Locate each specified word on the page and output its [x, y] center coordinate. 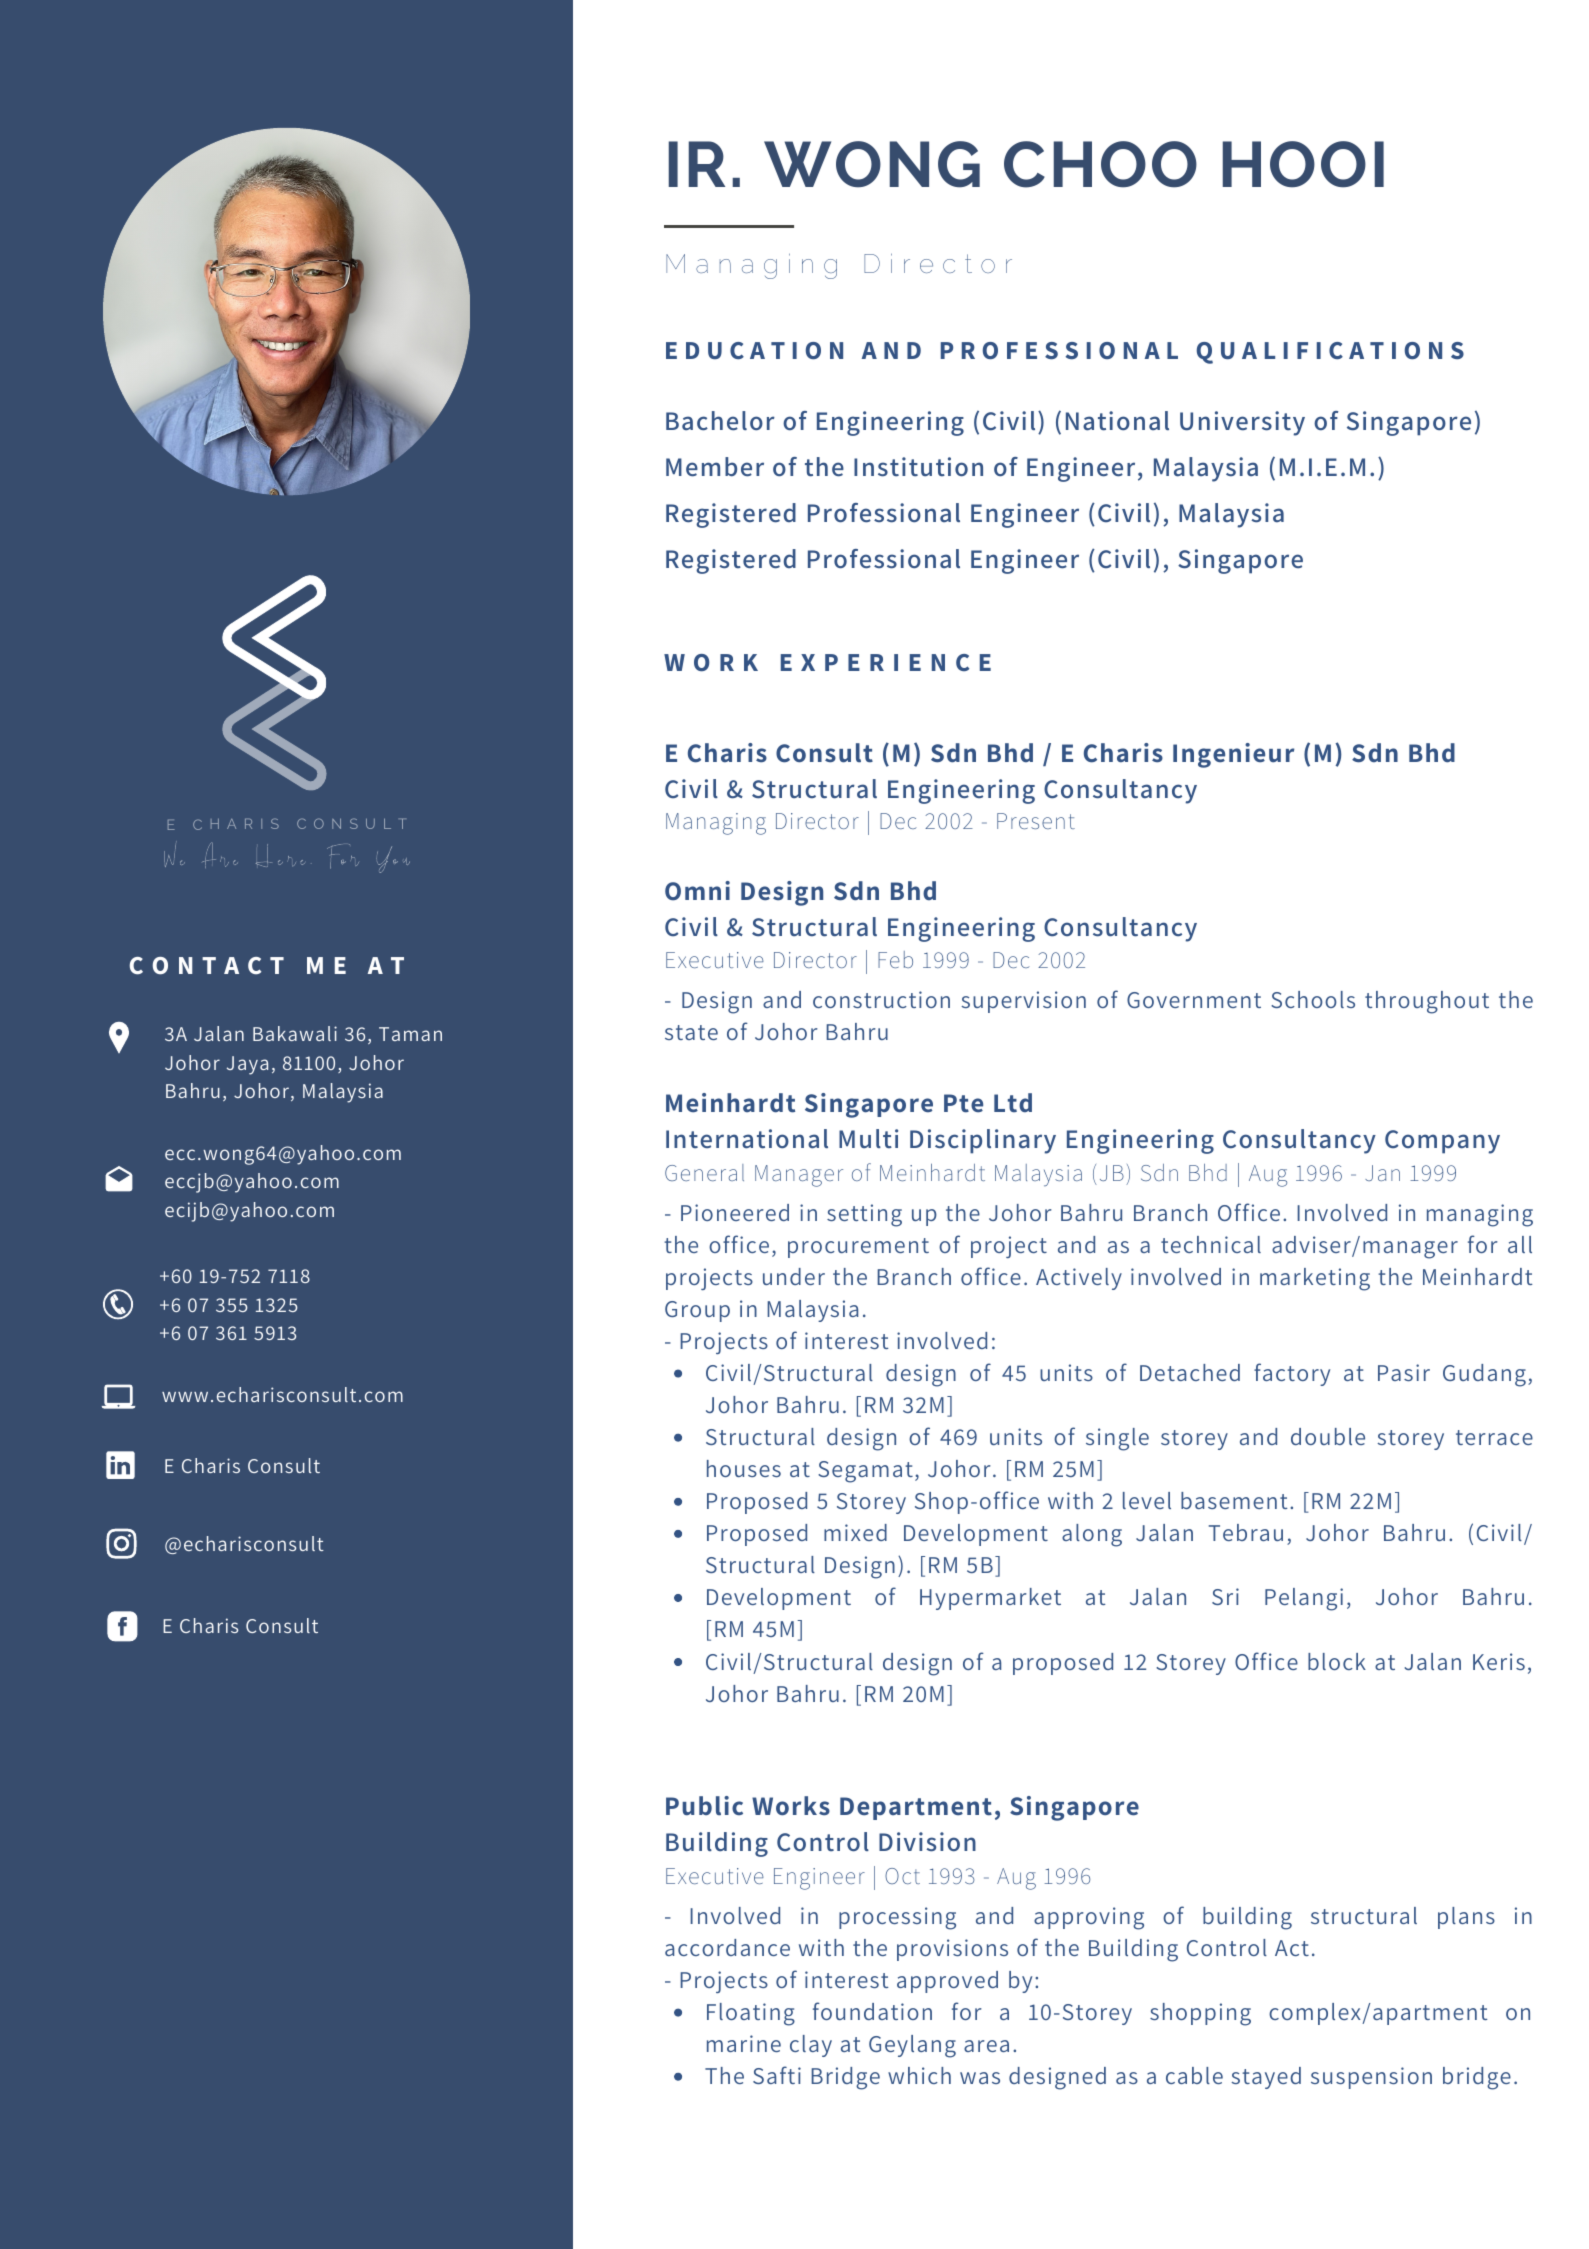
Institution [918, 467]
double [1328, 1436]
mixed [855, 1532]
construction [881, 999]
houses [744, 1468]
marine [744, 2043]
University [1242, 423]
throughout [1427, 1002]
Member [715, 467]
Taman [410, 1034]
